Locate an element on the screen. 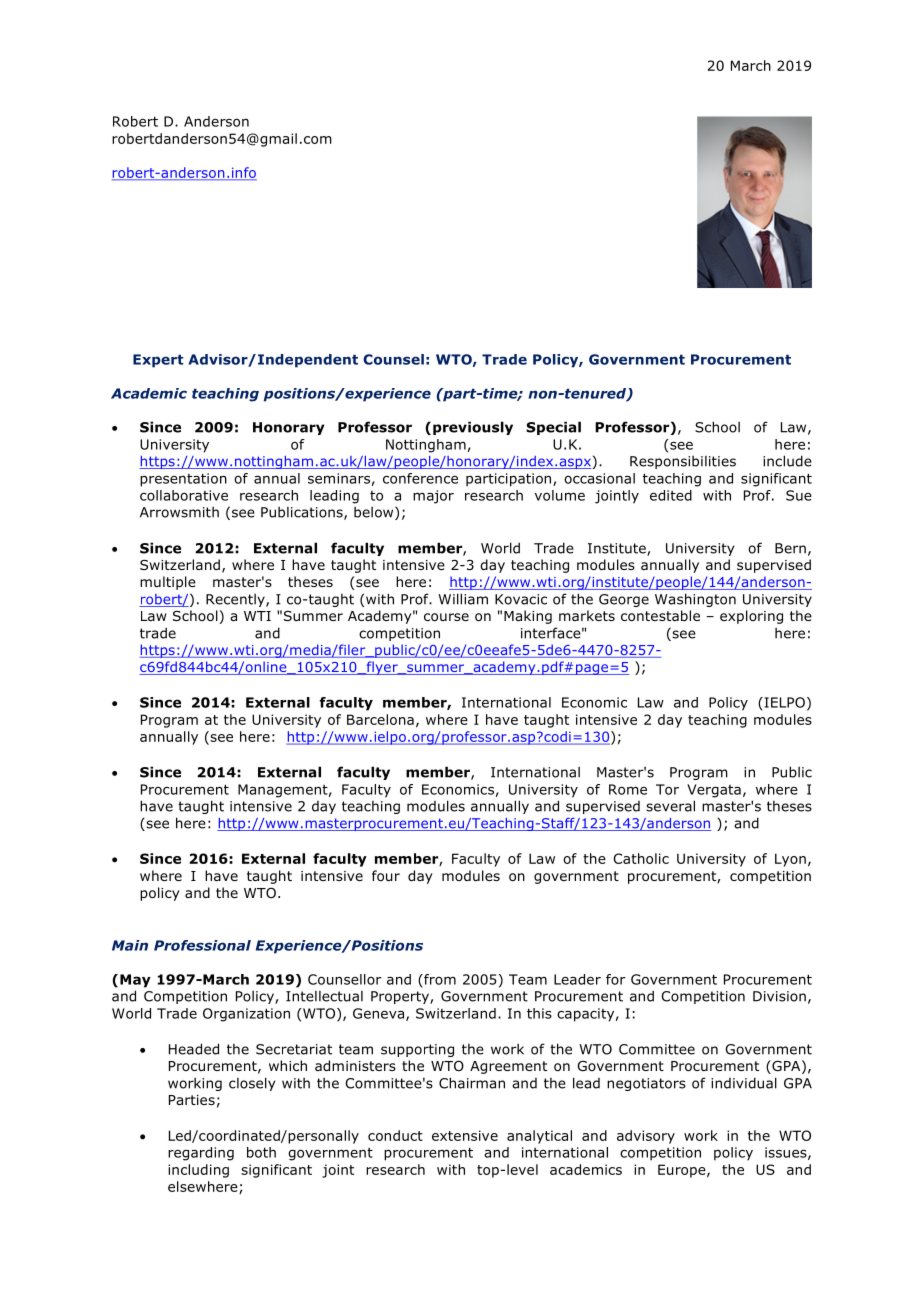 The height and width of the screenshot is (1308, 924). regarding is located at coordinates (201, 1154).
